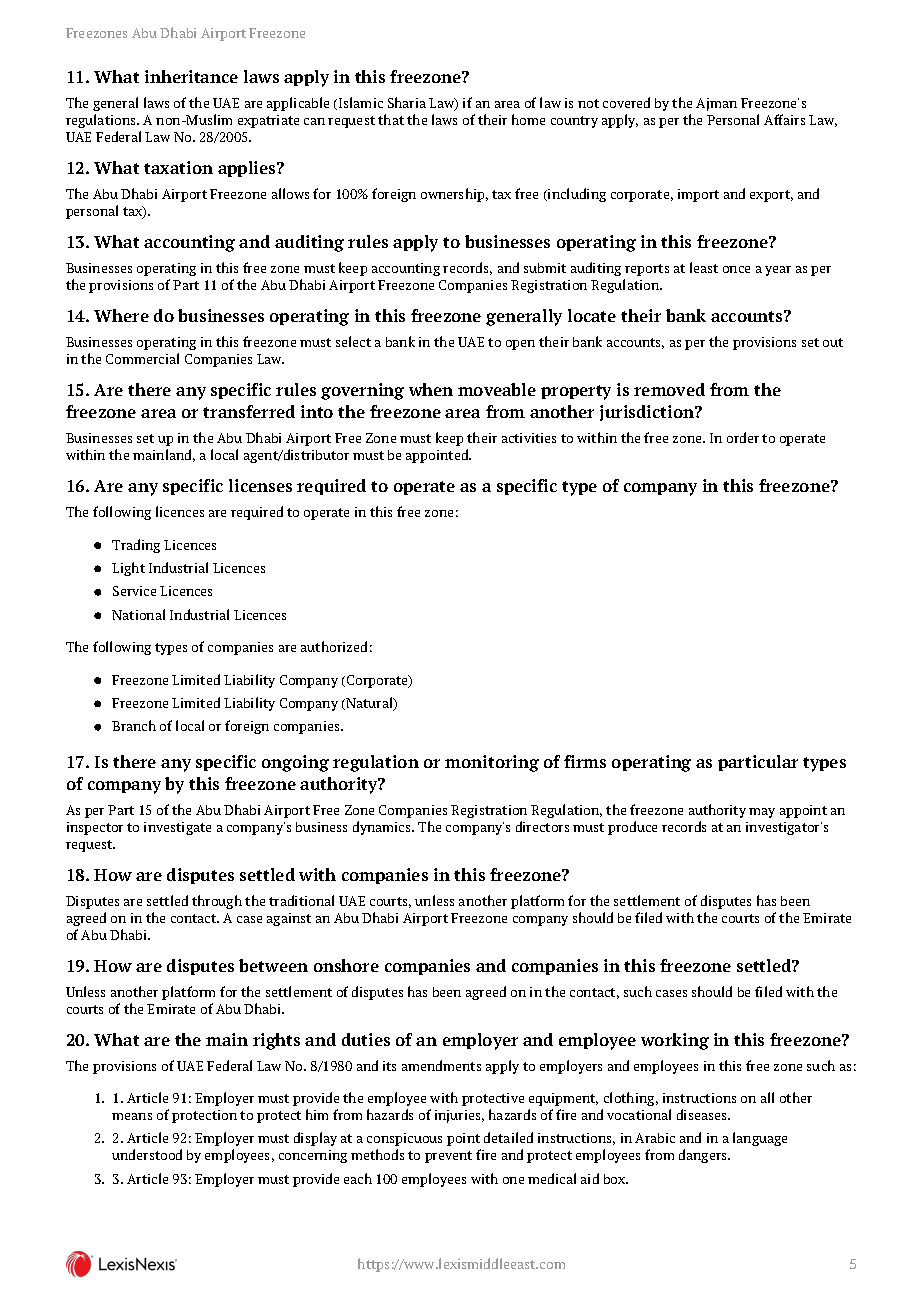 This screenshot has height=1308, width=924. Describe the element at coordinates (448, 1157) in the screenshot. I see `prevent` at that location.
